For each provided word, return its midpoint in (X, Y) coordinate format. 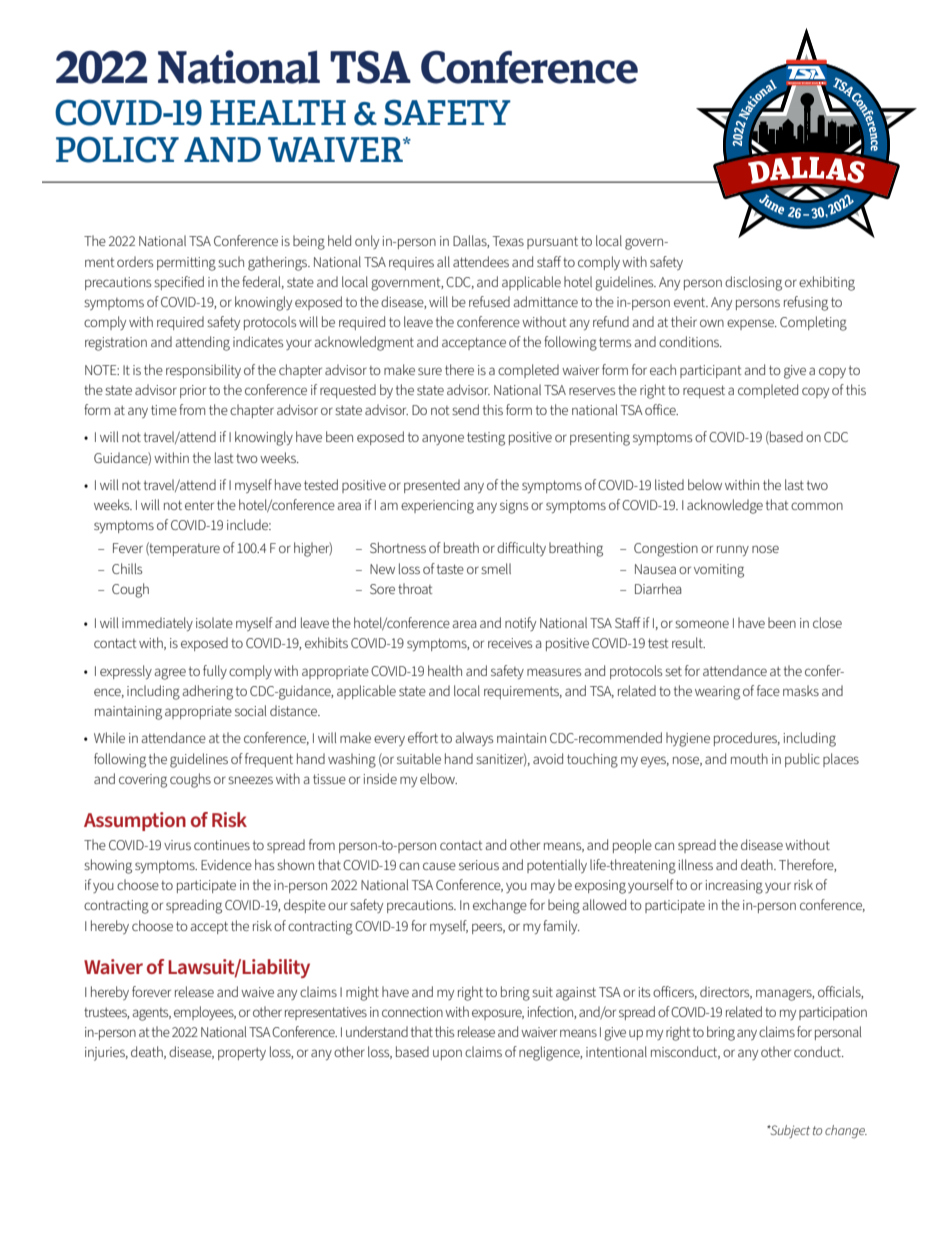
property (242, 1053)
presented (432, 486)
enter (199, 505)
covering (143, 781)
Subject (789, 1131)
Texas (508, 241)
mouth (749, 758)
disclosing (753, 283)
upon (447, 1054)
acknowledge (725, 506)
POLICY (117, 150)
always (474, 739)
